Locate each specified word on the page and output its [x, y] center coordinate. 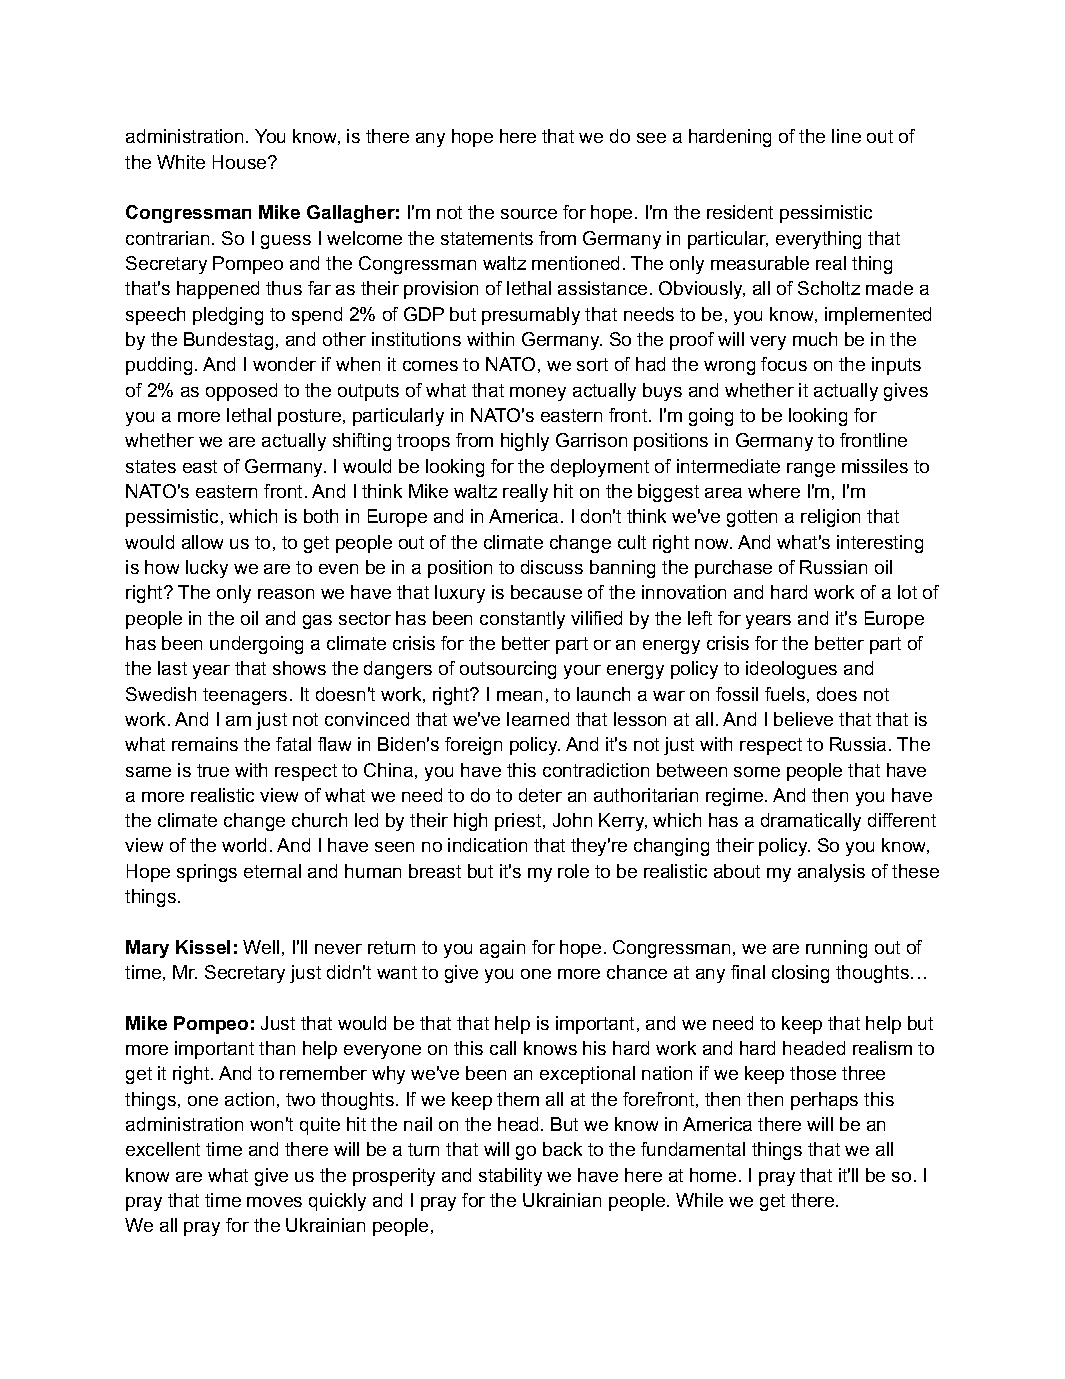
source [529, 214]
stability [510, 1177]
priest [518, 822]
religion [830, 518]
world [244, 845]
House [239, 162]
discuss [552, 567]
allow [202, 542]
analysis [831, 873]
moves [274, 1202]
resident [740, 212]
